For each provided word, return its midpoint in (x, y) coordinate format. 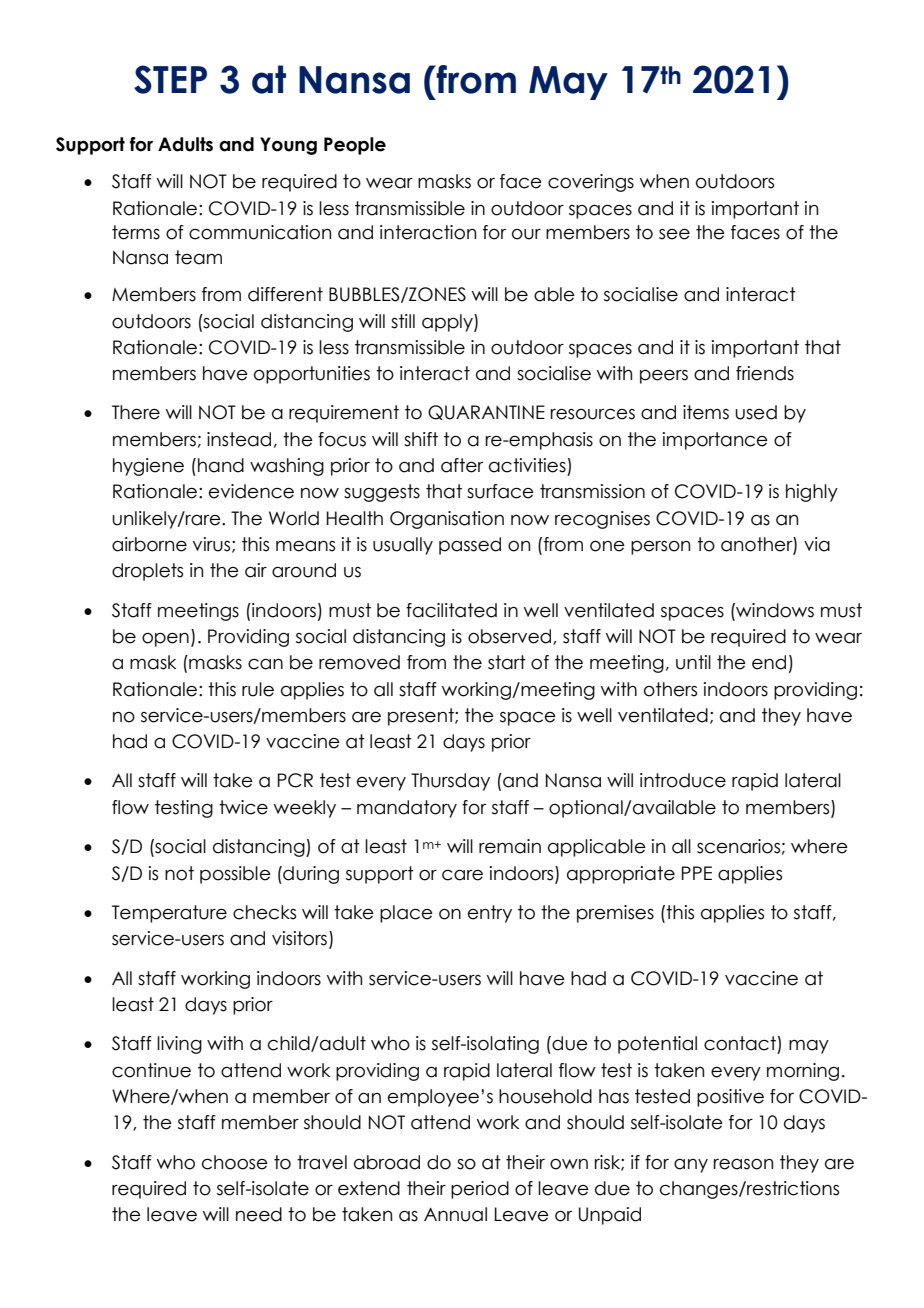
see (674, 234)
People (355, 146)
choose (235, 1162)
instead (239, 439)
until (693, 662)
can (265, 664)
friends (765, 373)
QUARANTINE (486, 412)
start (507, 662)
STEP (170, 79)
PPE (697, 873)
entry (490, 914)
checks (264, 912)
